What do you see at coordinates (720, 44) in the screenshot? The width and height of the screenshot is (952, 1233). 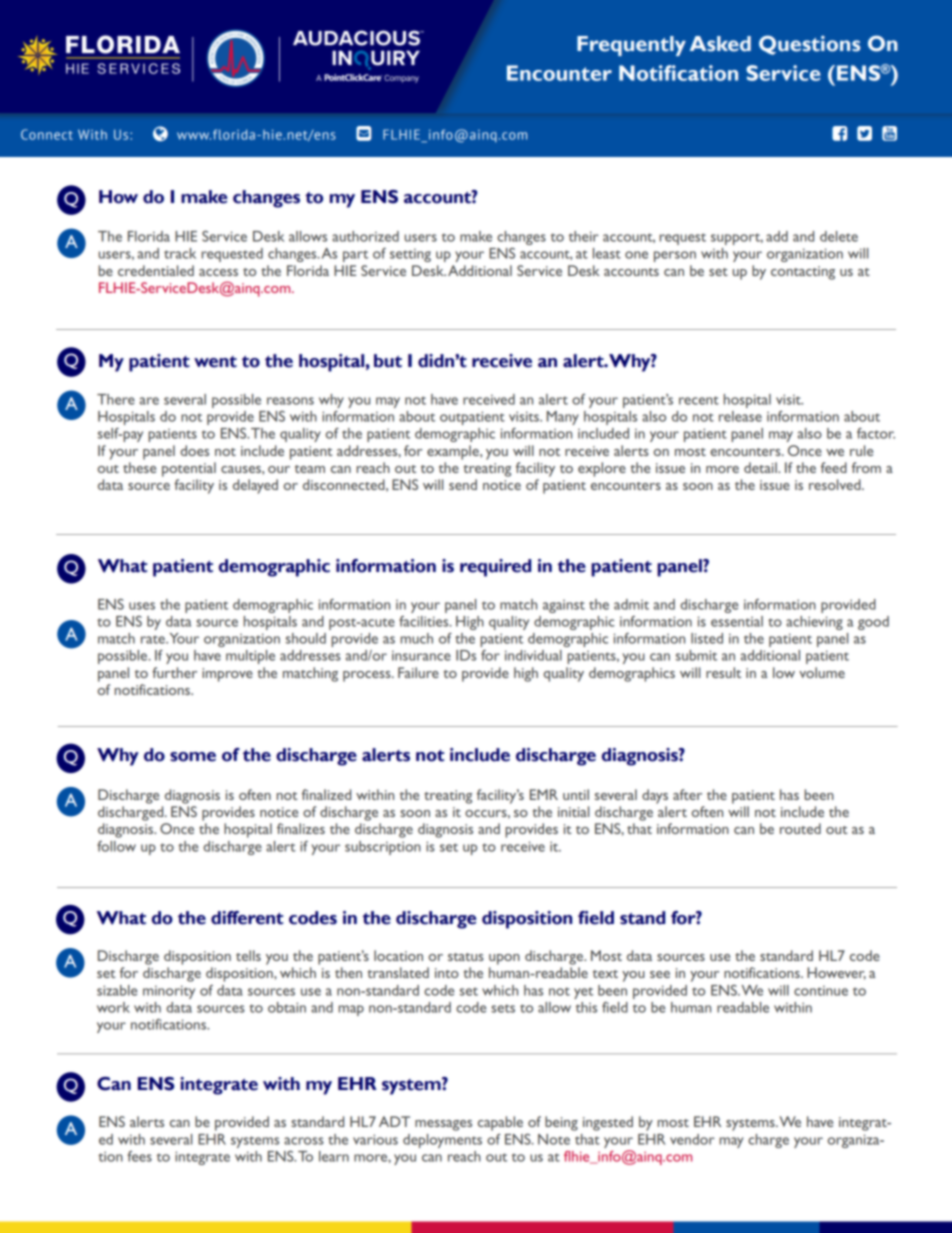 I see `Asked` at bounding box center [720, 44].
